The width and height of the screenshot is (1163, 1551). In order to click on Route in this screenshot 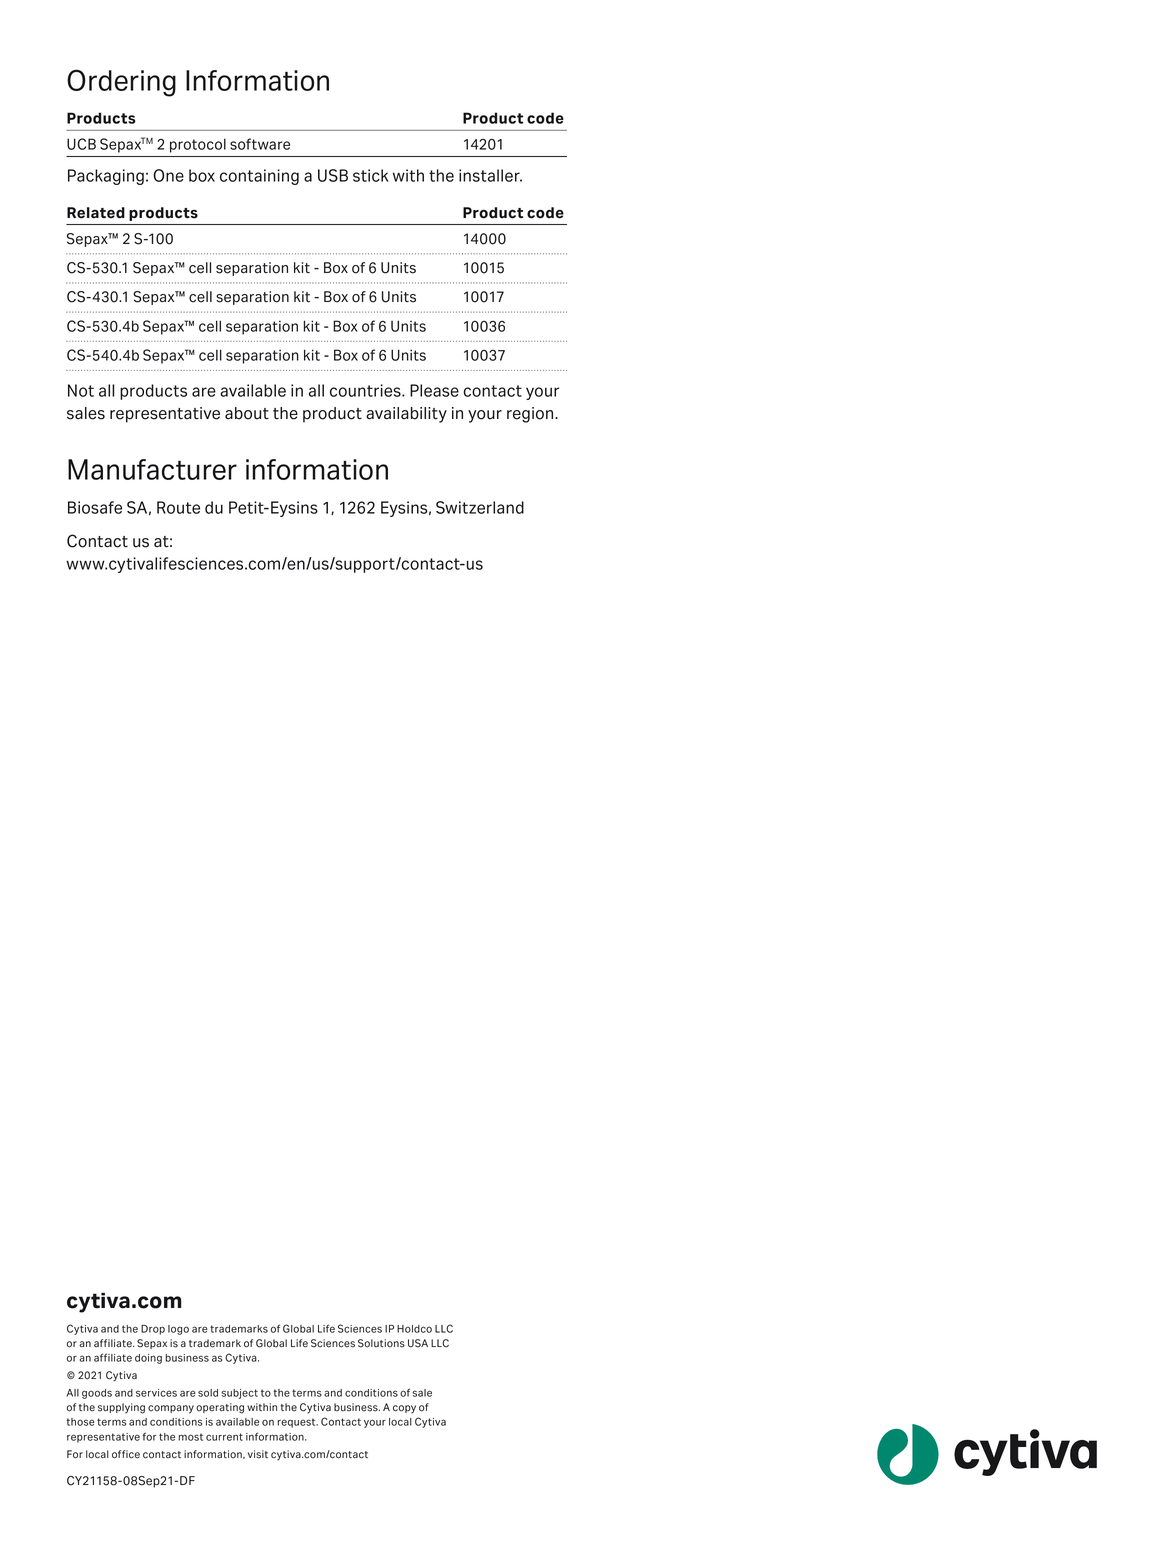, I will do `click(178, 507)`.
